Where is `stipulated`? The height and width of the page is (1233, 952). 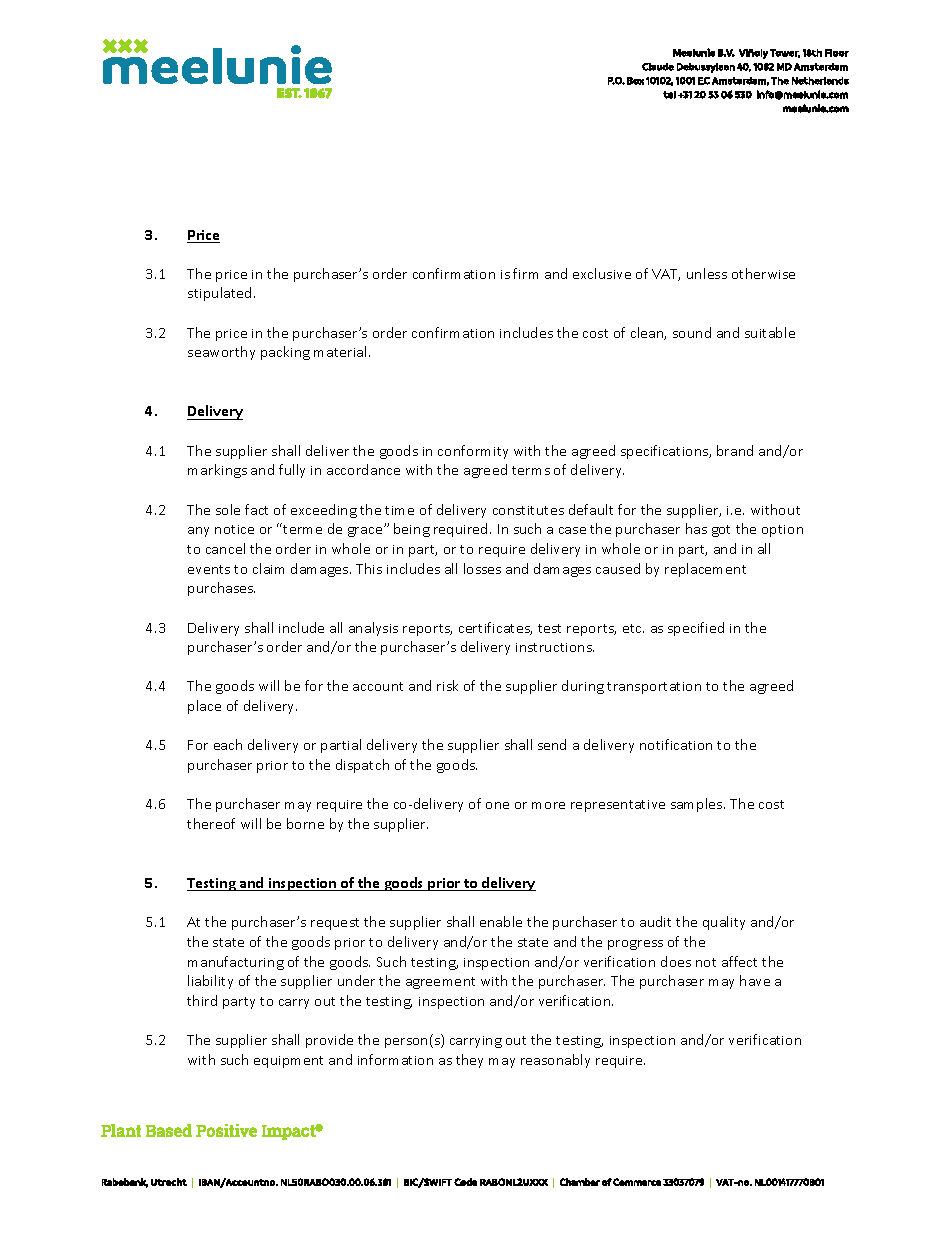
stipulated is located at coordinates (221, 294).
